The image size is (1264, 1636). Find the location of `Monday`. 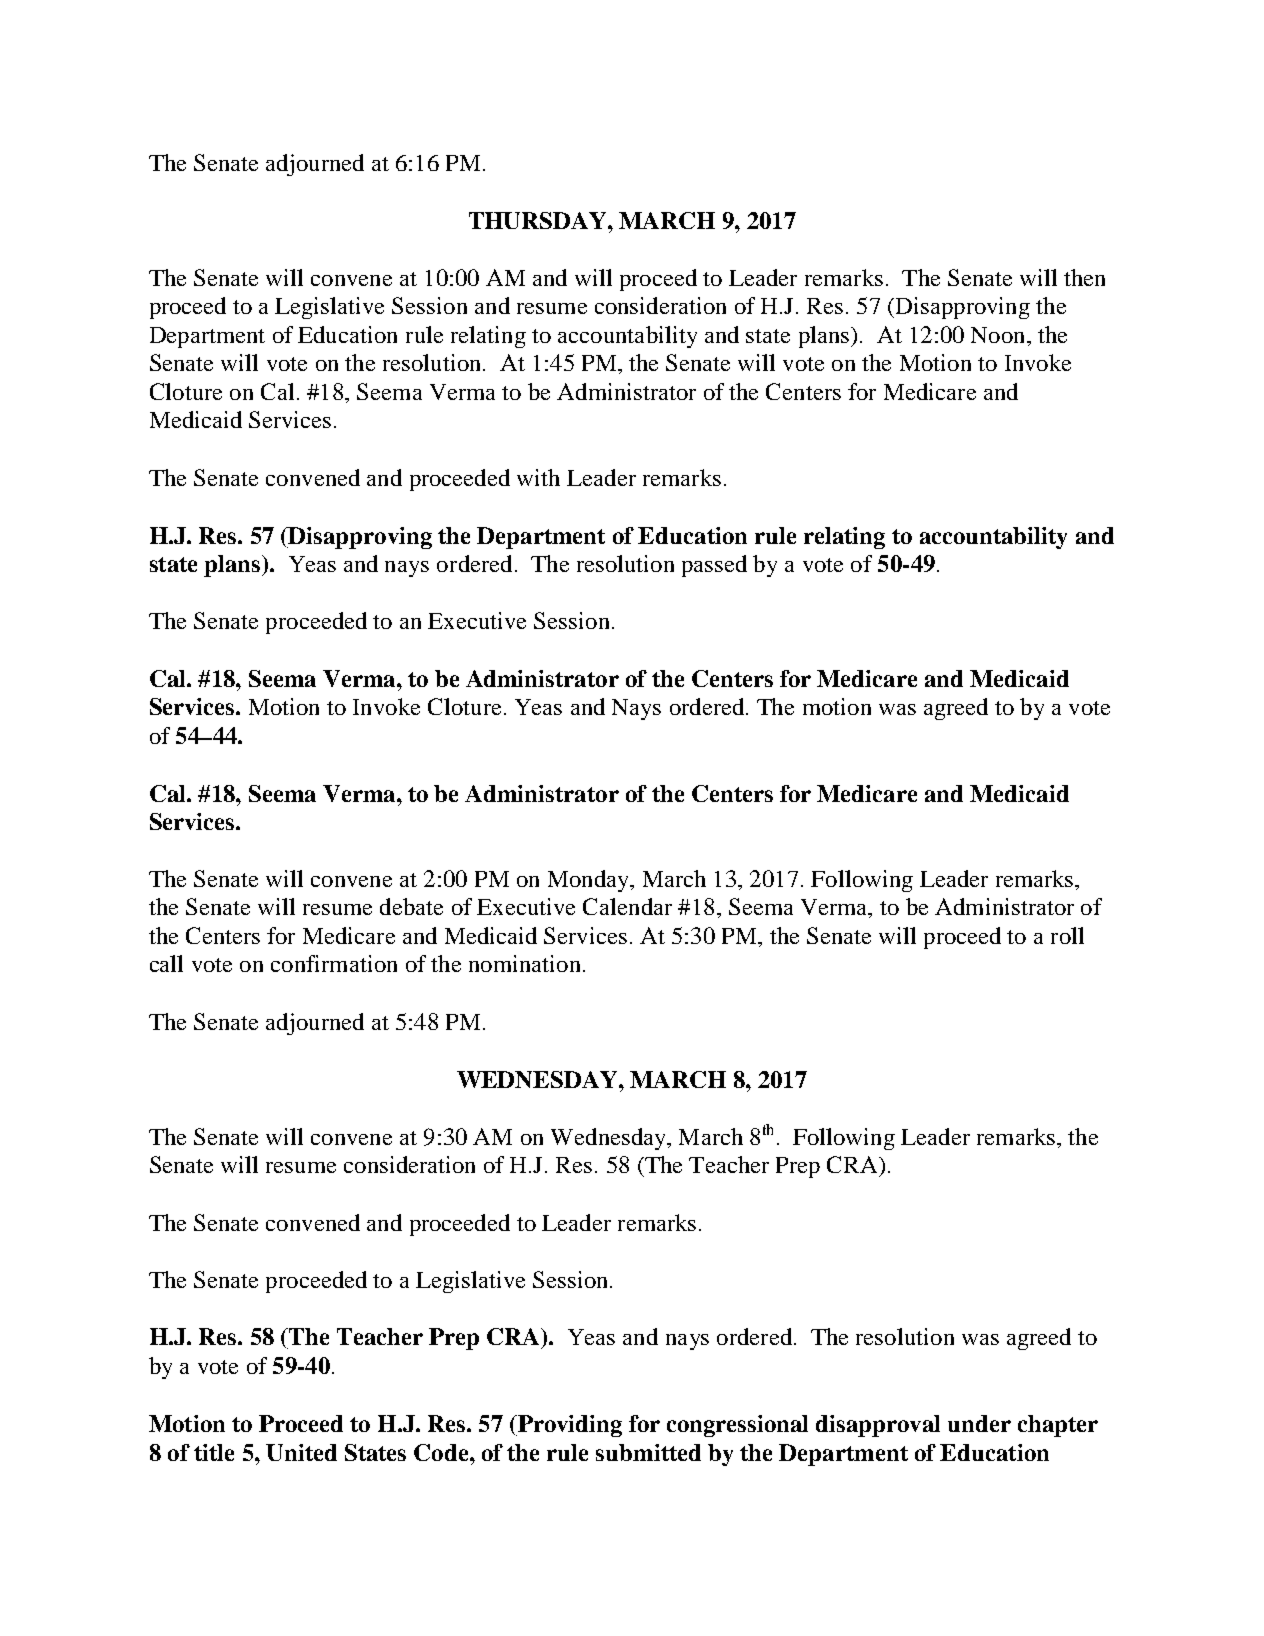

Monday is located at coordinates (589, 881).
